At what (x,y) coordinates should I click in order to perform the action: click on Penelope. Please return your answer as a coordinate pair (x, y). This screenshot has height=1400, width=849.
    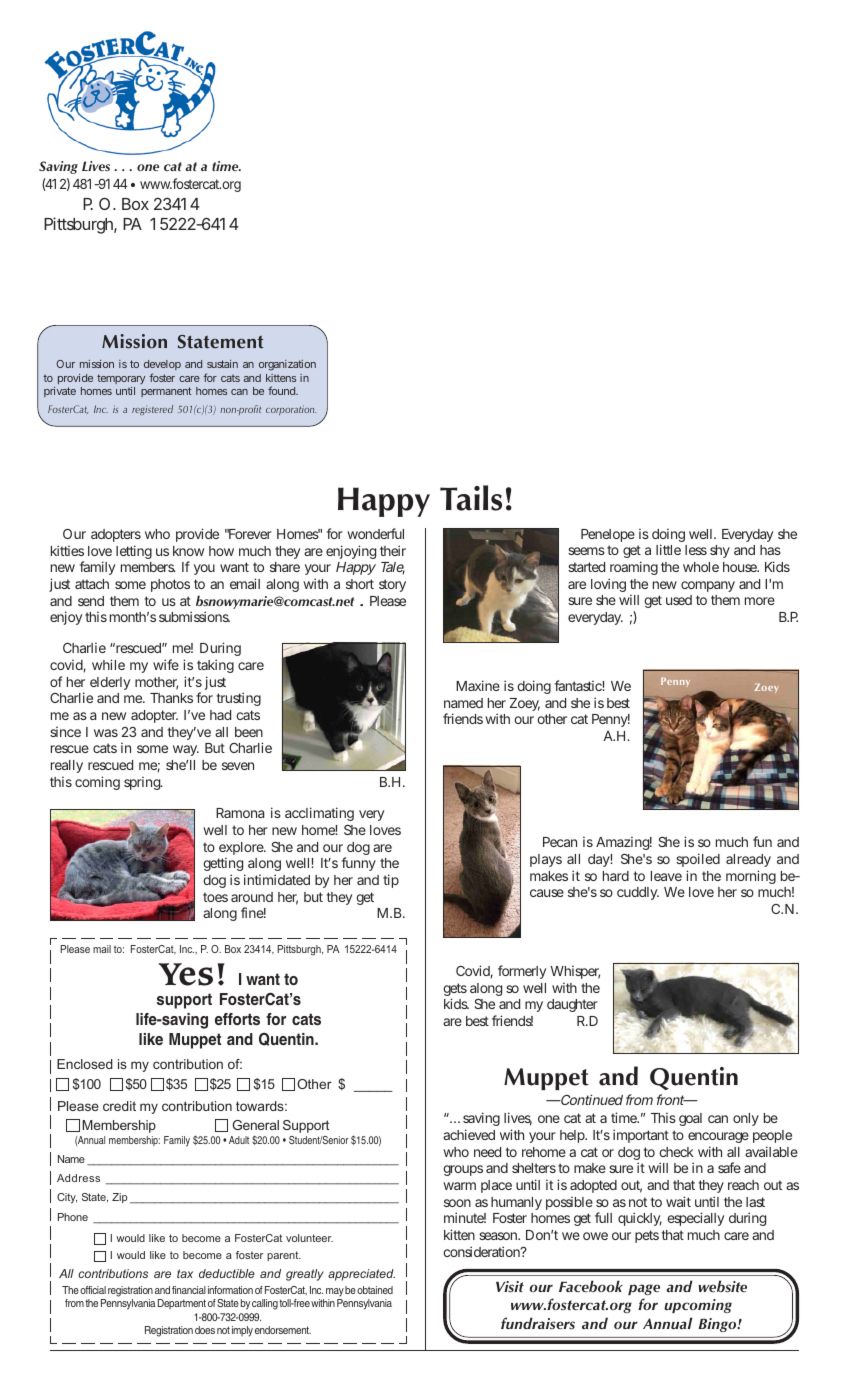
    Looking at the image, I should click on (608, 535).
